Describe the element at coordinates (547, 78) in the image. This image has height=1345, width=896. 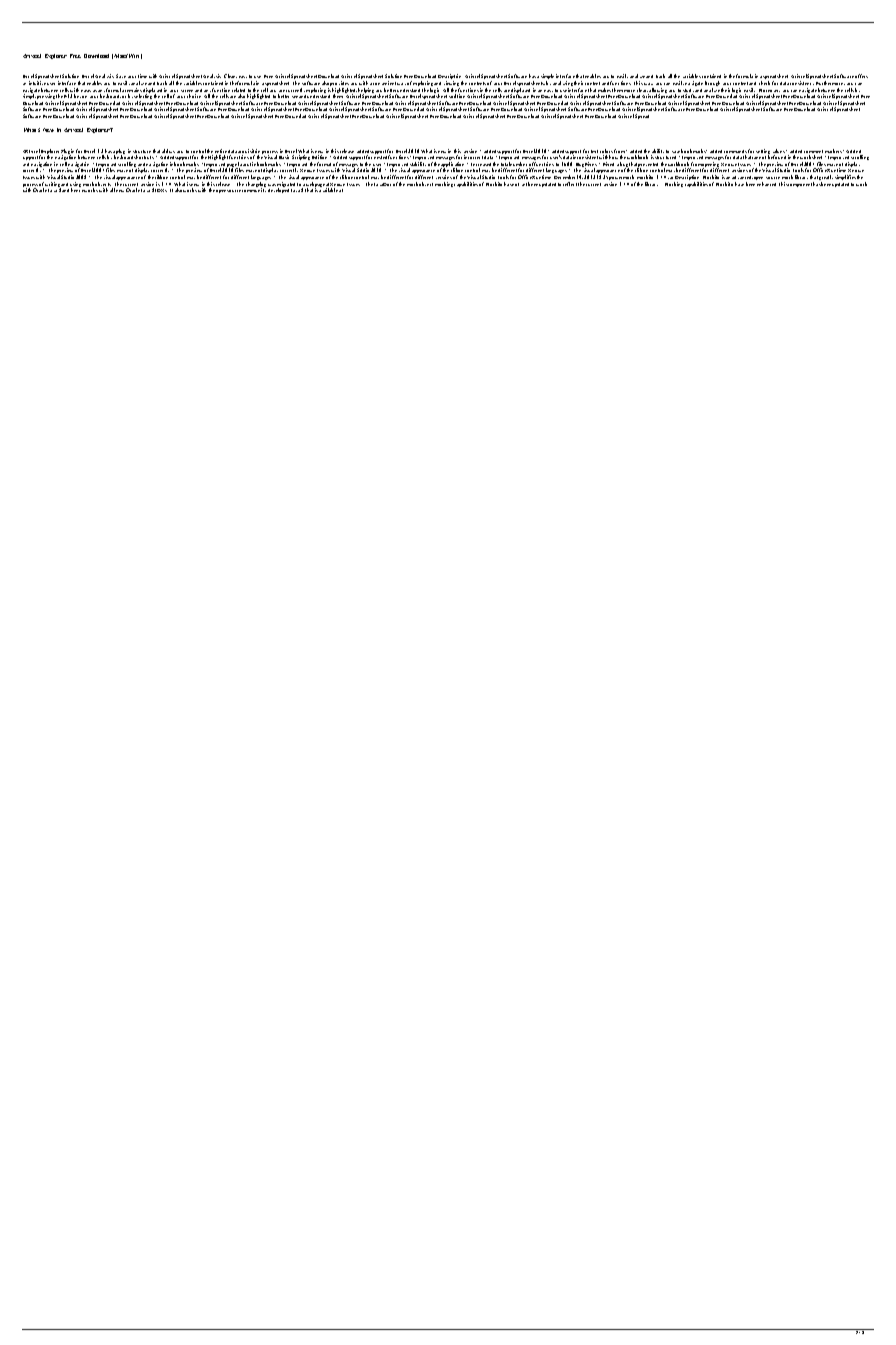
I see `simple` at that location.
